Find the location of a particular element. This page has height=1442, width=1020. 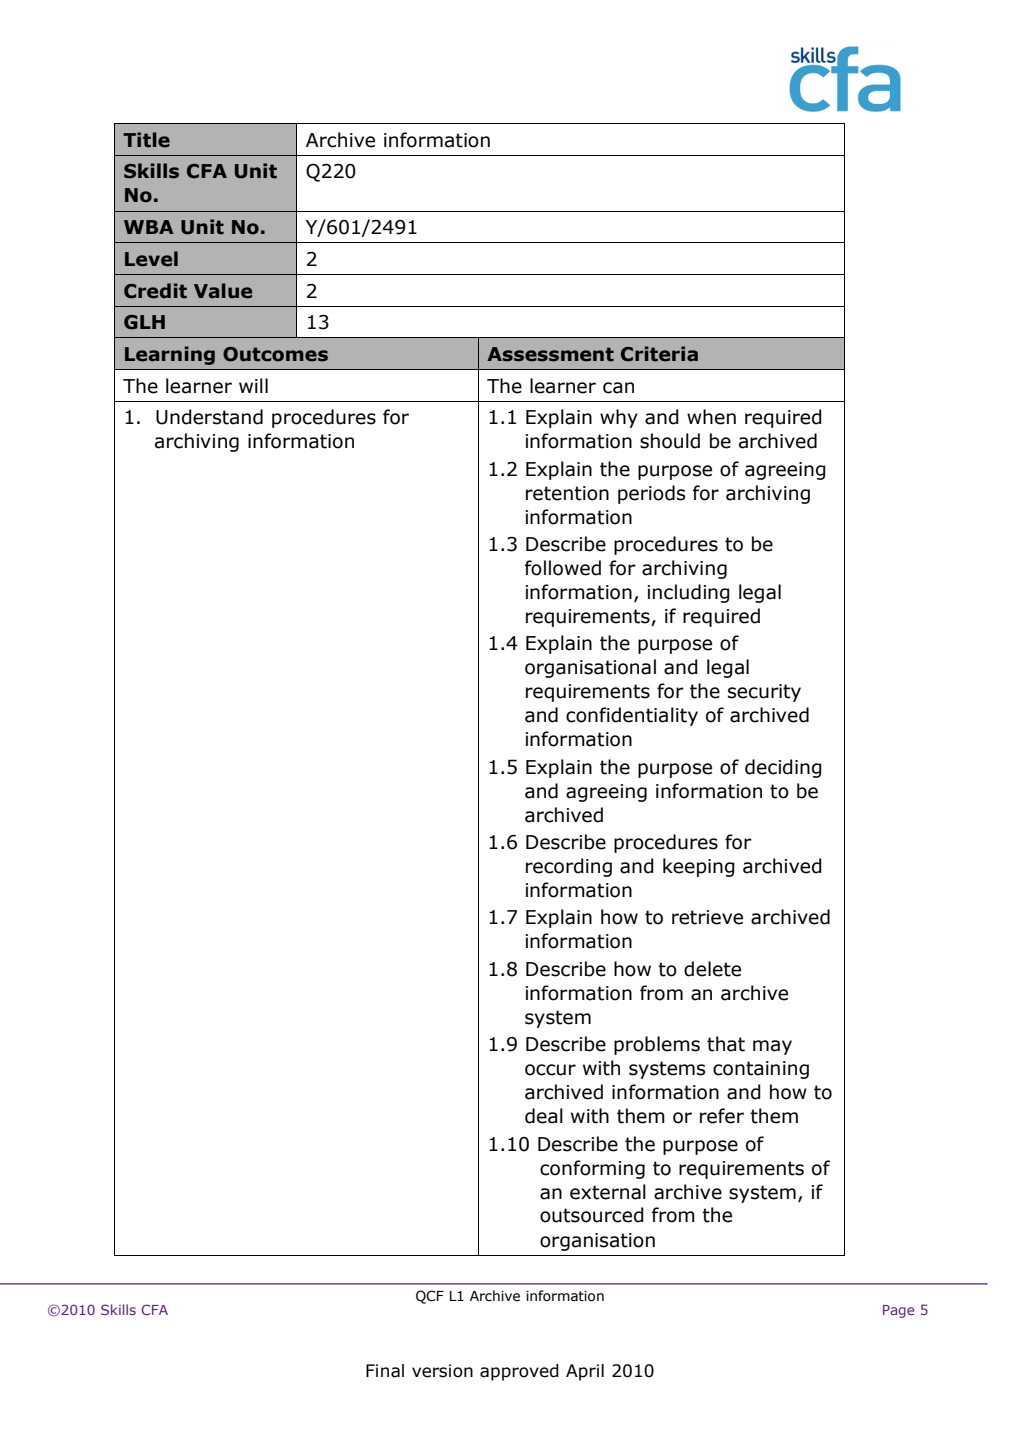

Criteria is located at coordinates (659, 354).
